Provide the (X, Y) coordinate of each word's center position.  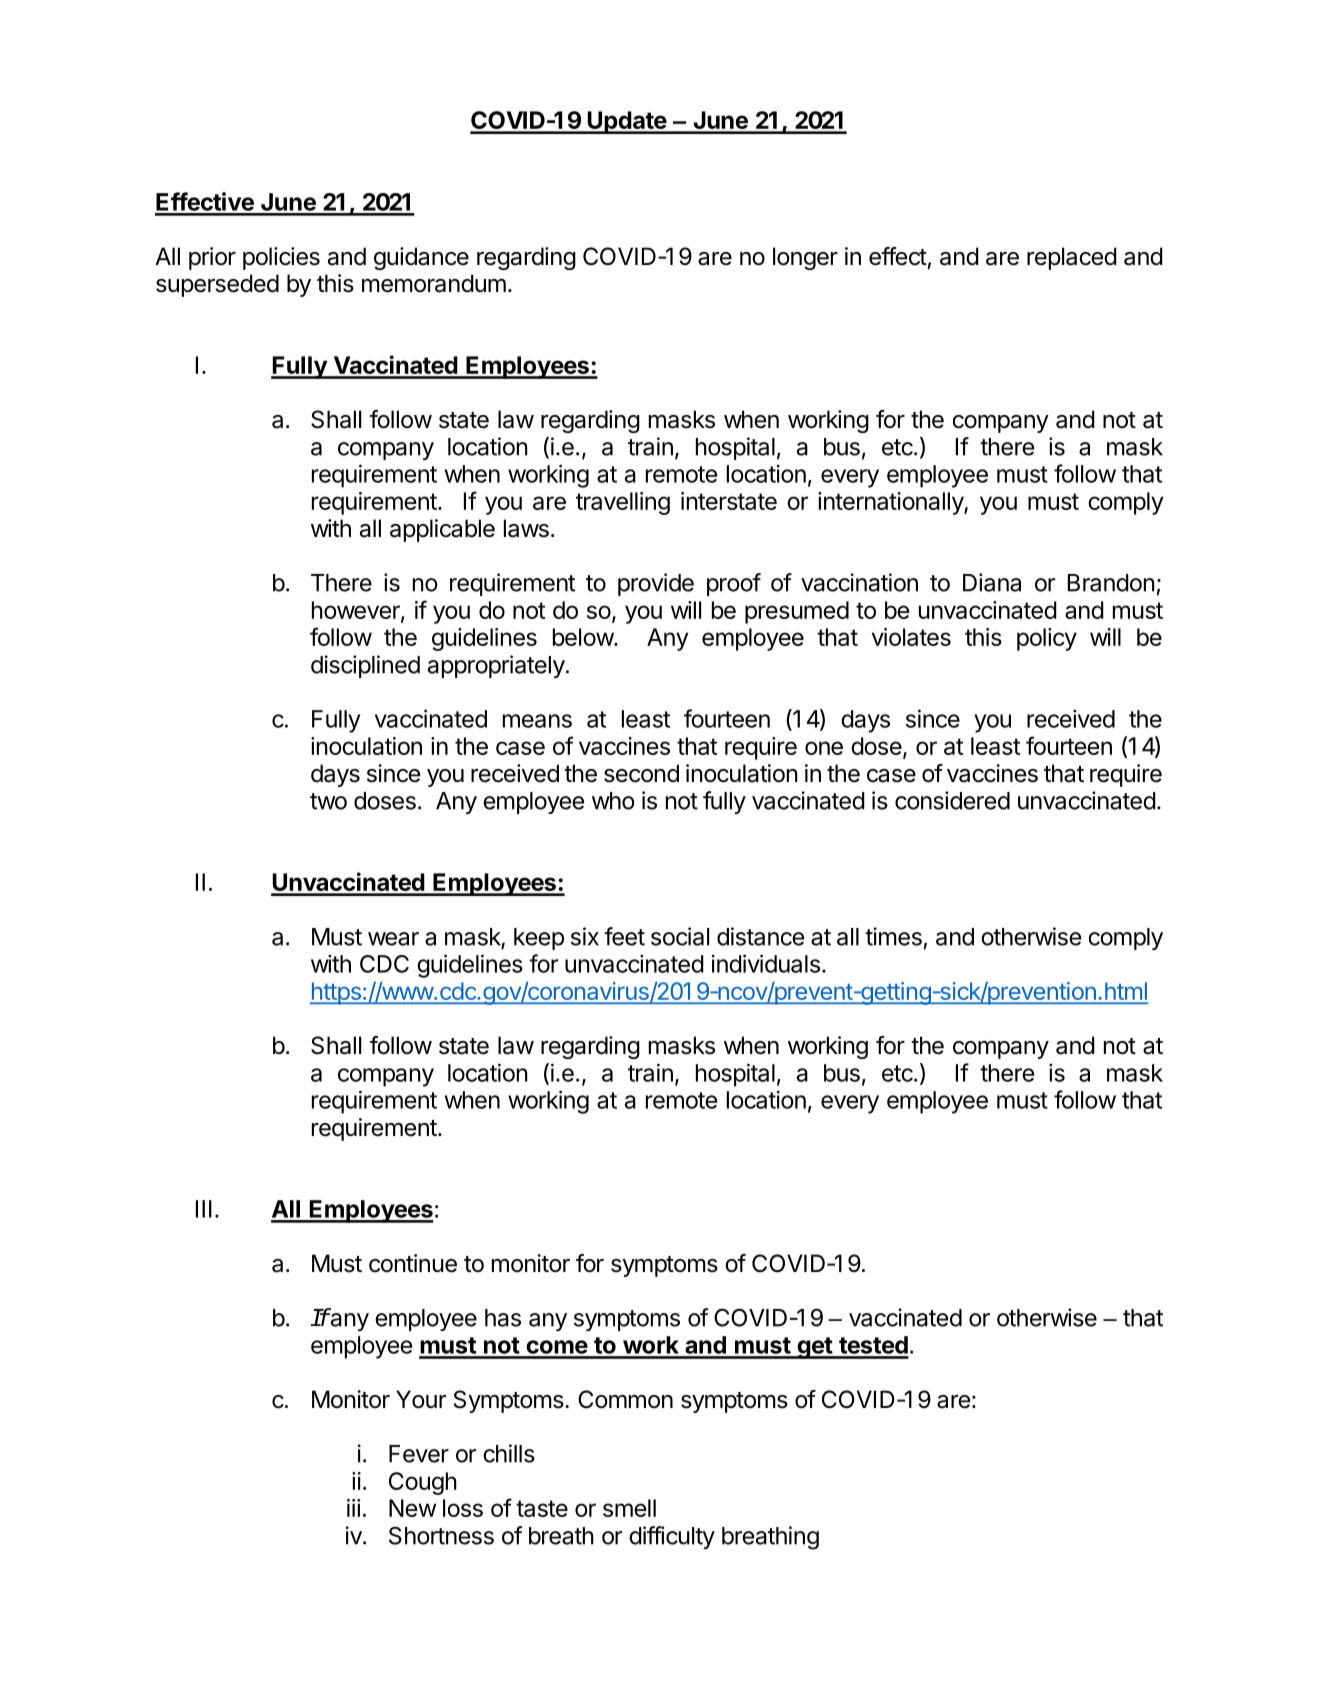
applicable (442, 530)
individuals (766, 963)
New (412, 1508)
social (680, 936)
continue (413, 1263)
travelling (623, 503)
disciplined (365, 666)
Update (627, 122)
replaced (1072, 258)
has (503, 1318)
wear (393, 939)
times (893, 936)
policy (1047, 639)
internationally (891, 503)
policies (281, 258)
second (641, 773)
